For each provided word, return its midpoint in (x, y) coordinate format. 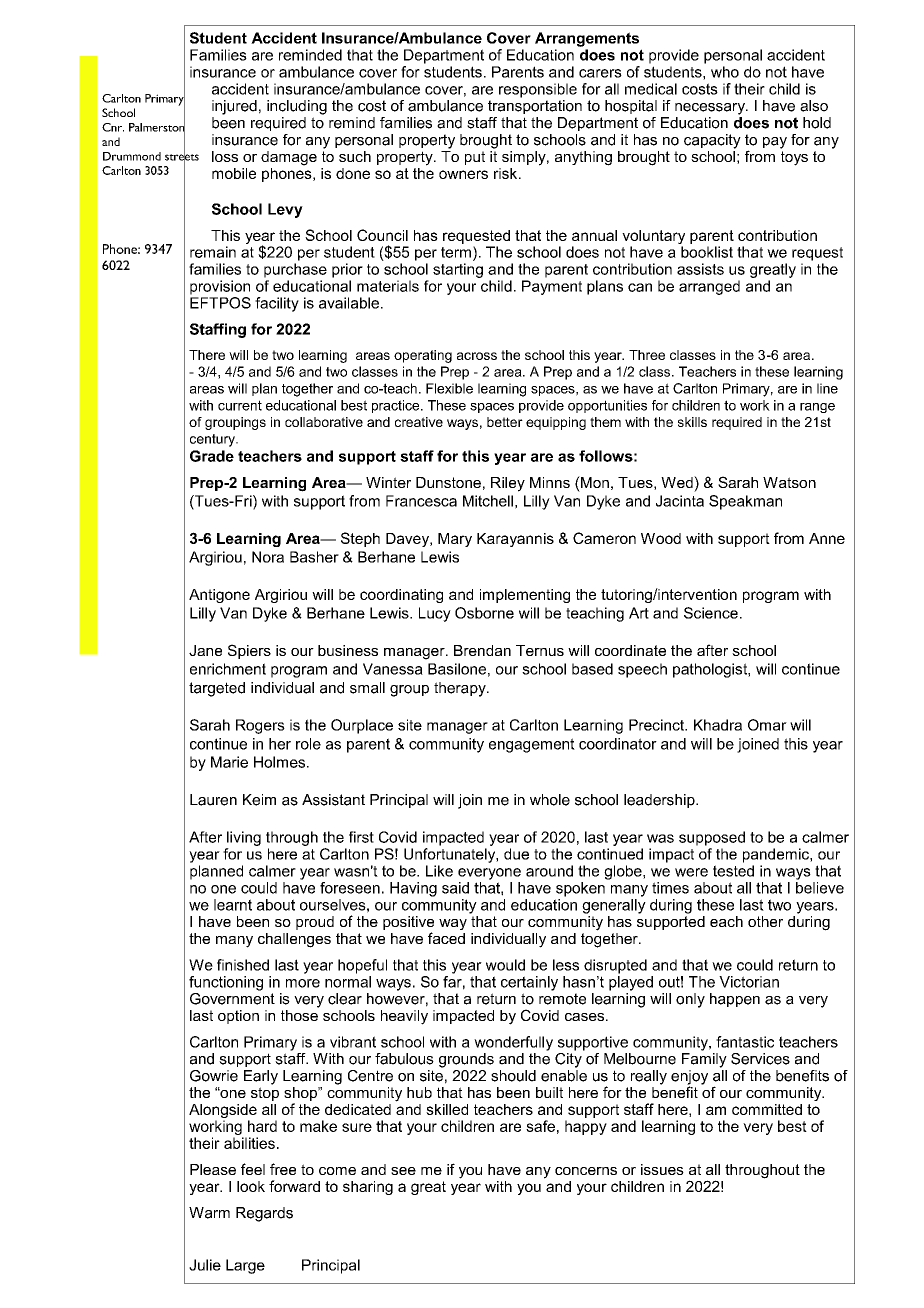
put (475, 158)
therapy (461, 689)
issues (662, 1169)
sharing (368, 1188)
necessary (711, 109)
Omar (767, 725)
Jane (205, 650)
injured (234, 107)
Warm (209, 1213)
